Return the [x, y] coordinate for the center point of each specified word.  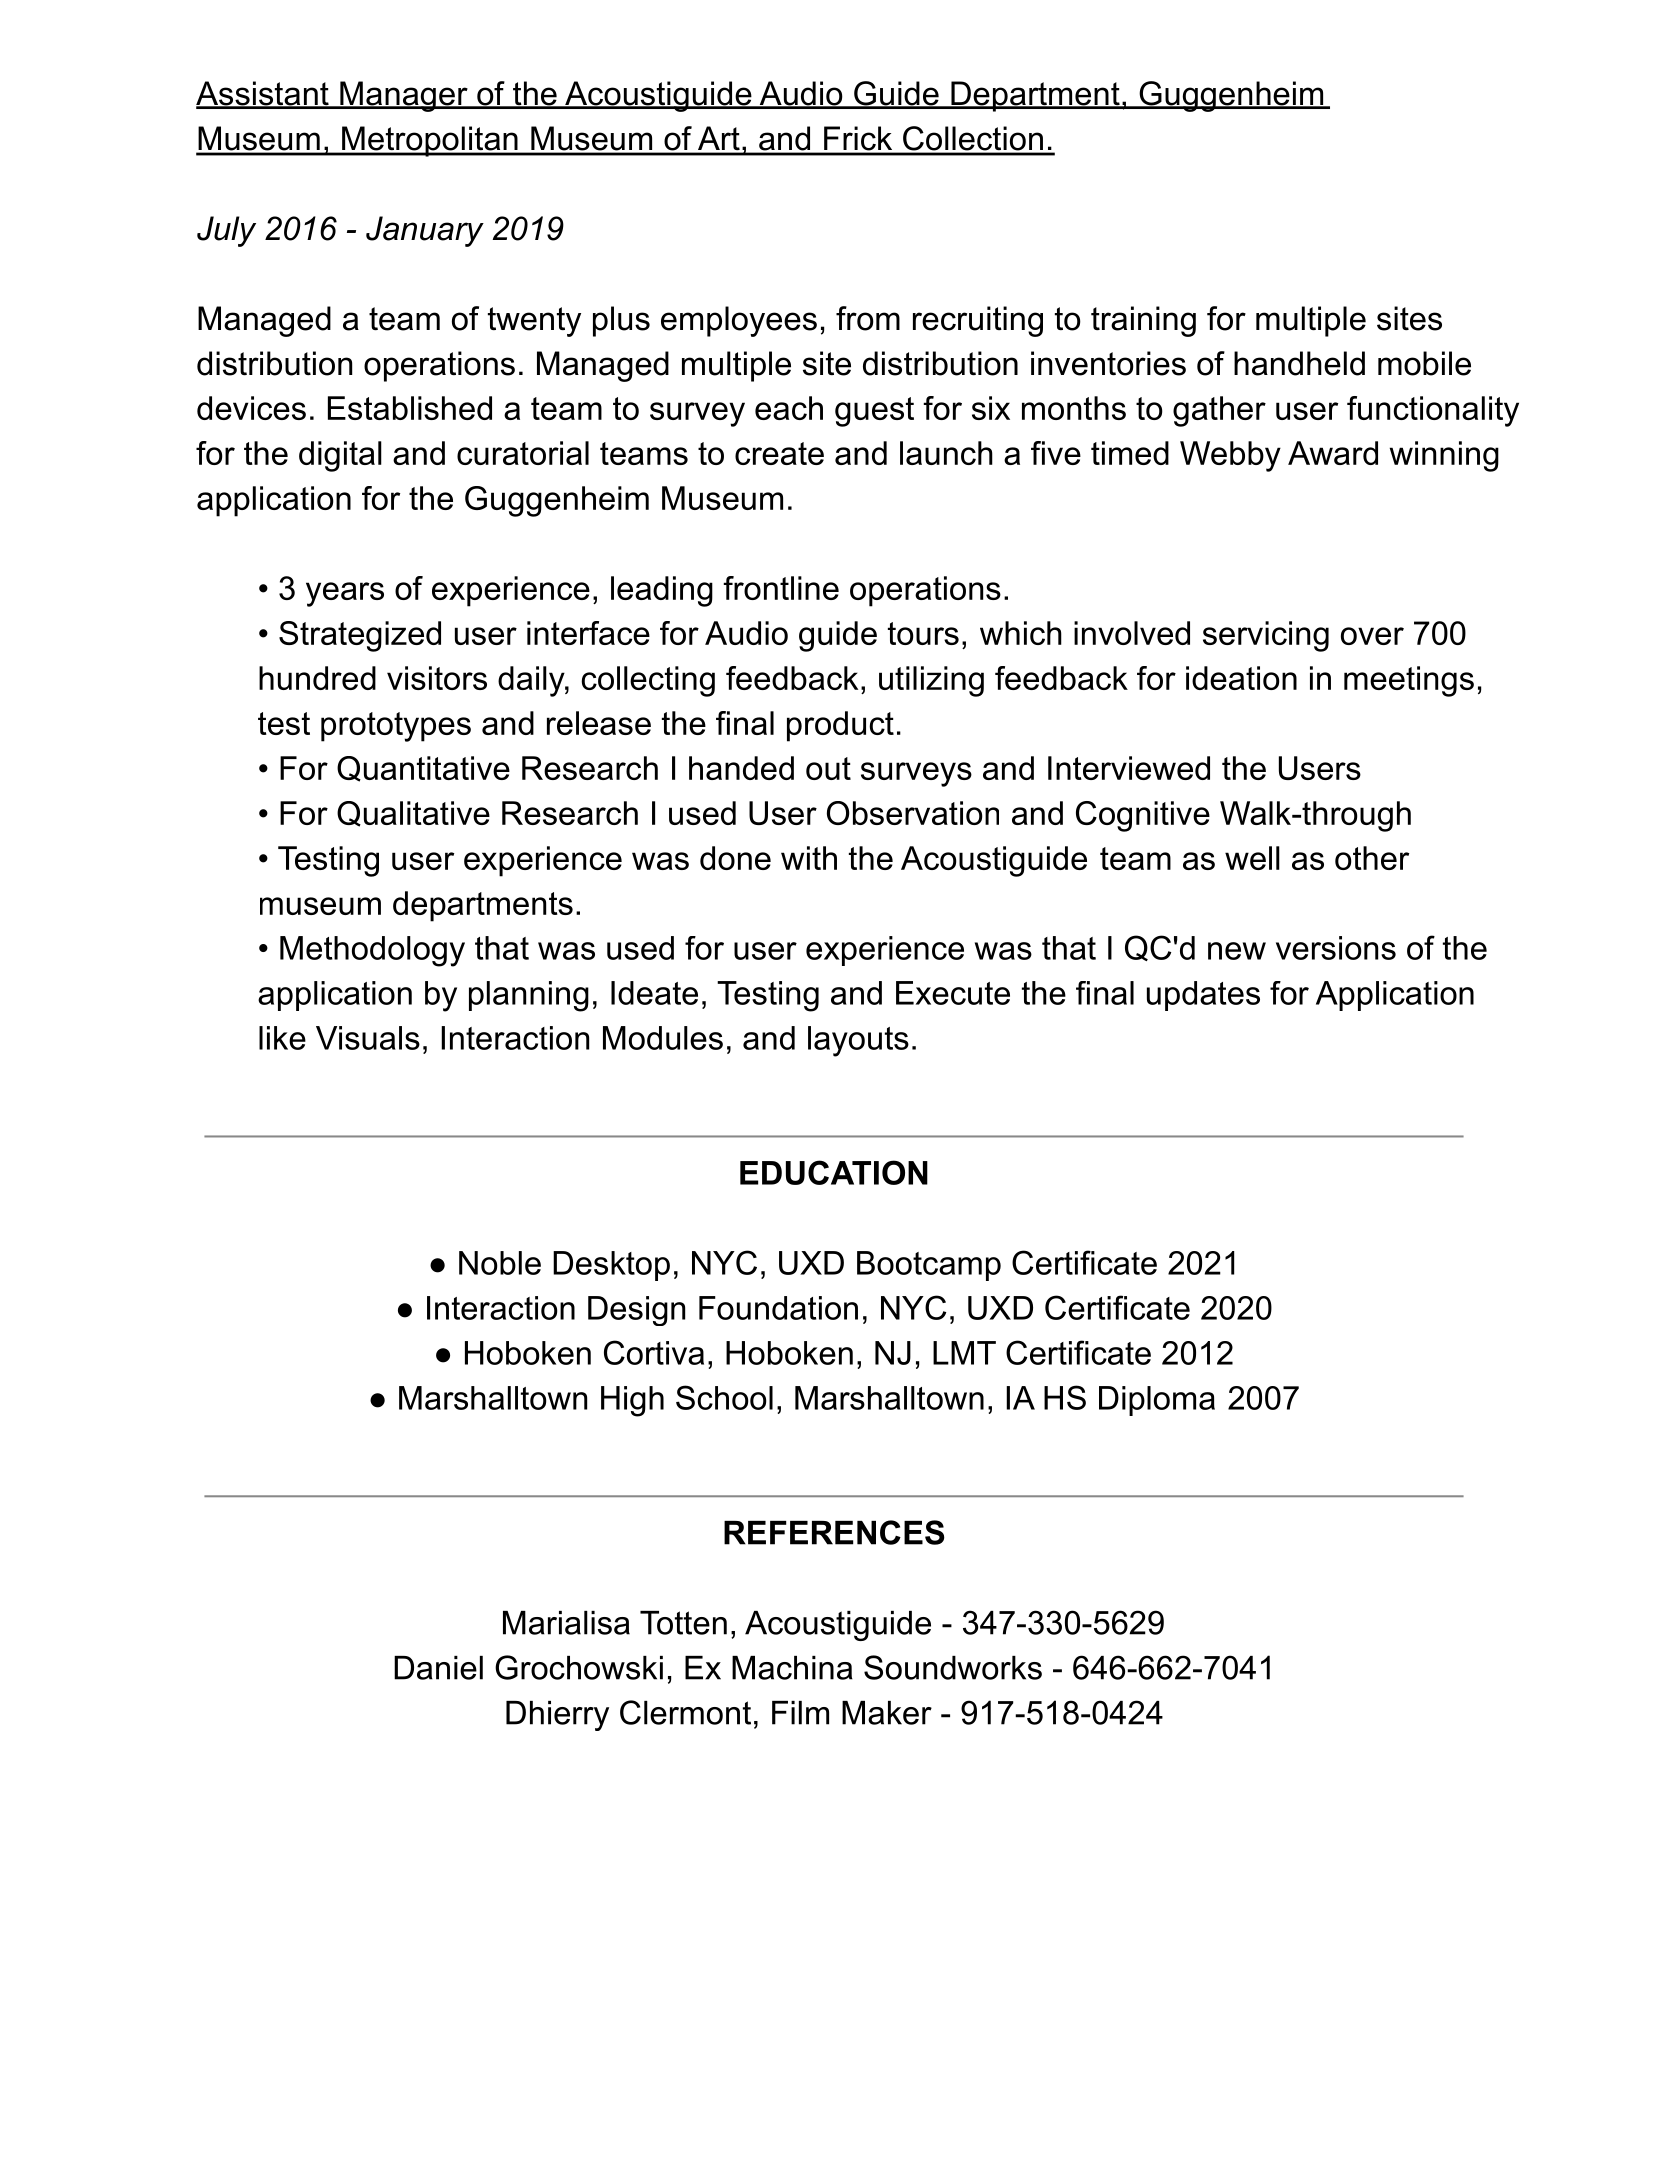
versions [1336, 948]
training [1143, 321]
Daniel [438, 1668]
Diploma [1157, 1401]
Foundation [778, 1308]
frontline [781, 588]
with [809, 858]
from [868, 318]
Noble [500, 1263]
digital [340, 456]
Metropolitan [430, 141]
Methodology [372, 951]
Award [1333, 453]
